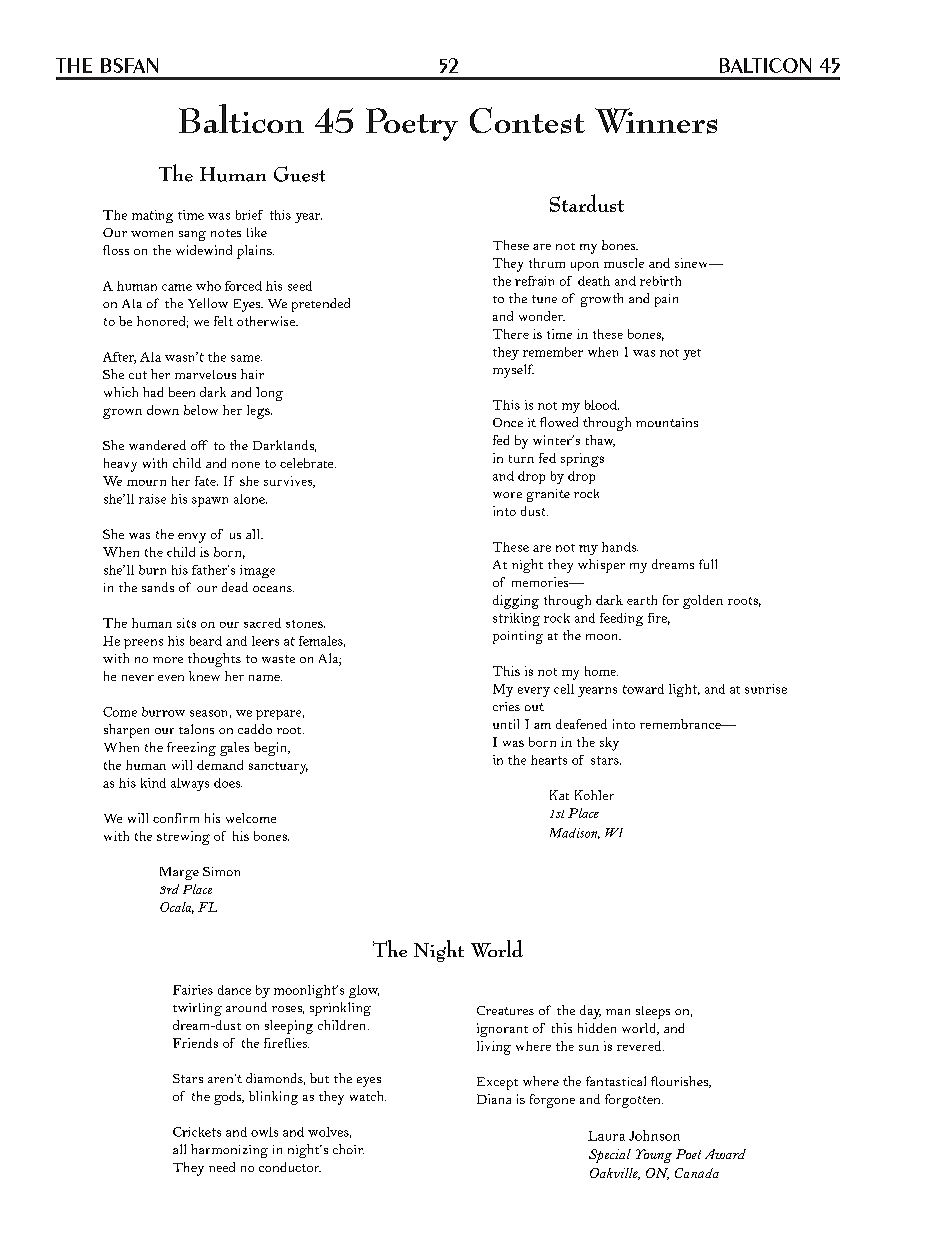 This image has height=1233, width=952. What do you see at coordinates (507, 495) in the image?
I see `wore` at bounding box center [507, 495].
